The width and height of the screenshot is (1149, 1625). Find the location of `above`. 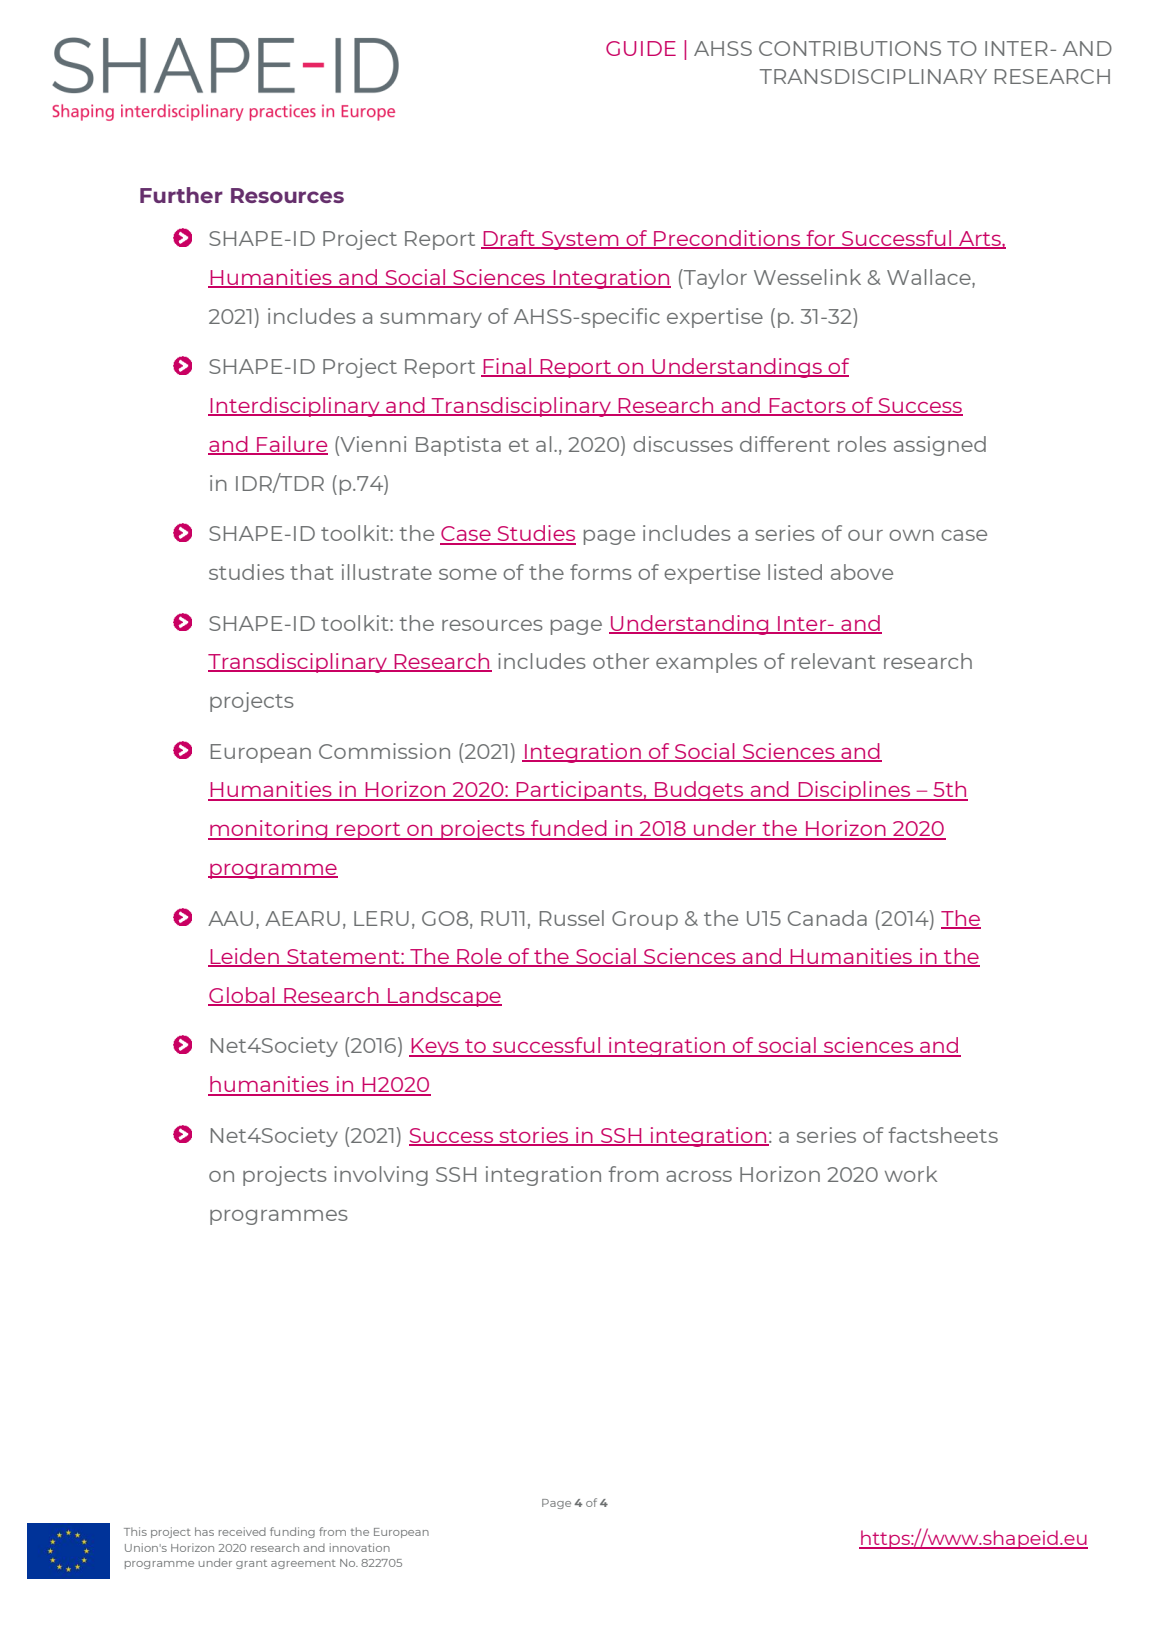

above is located at coordinates (862, 572).
